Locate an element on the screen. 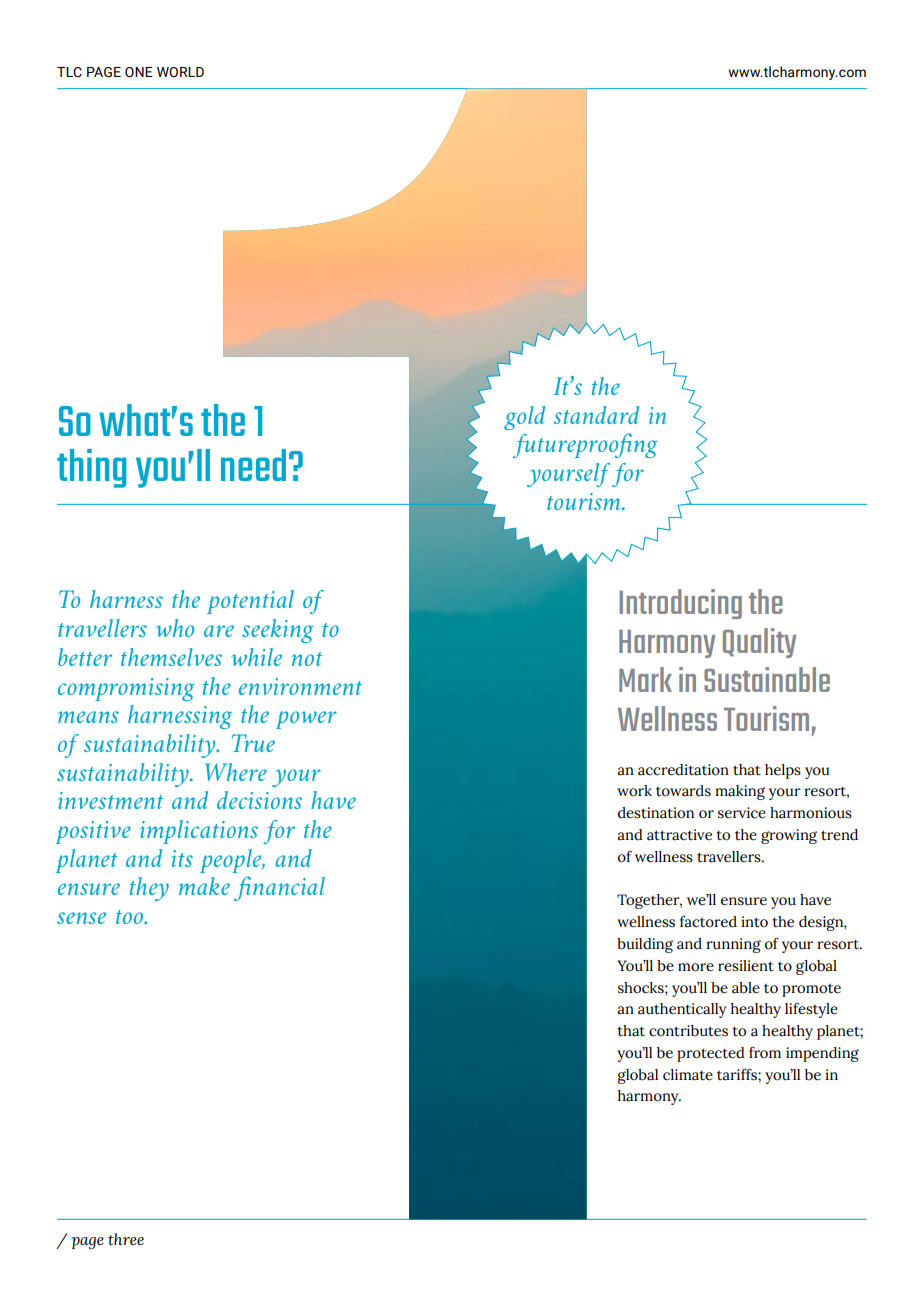  need is located at coordinates (253, 465).
